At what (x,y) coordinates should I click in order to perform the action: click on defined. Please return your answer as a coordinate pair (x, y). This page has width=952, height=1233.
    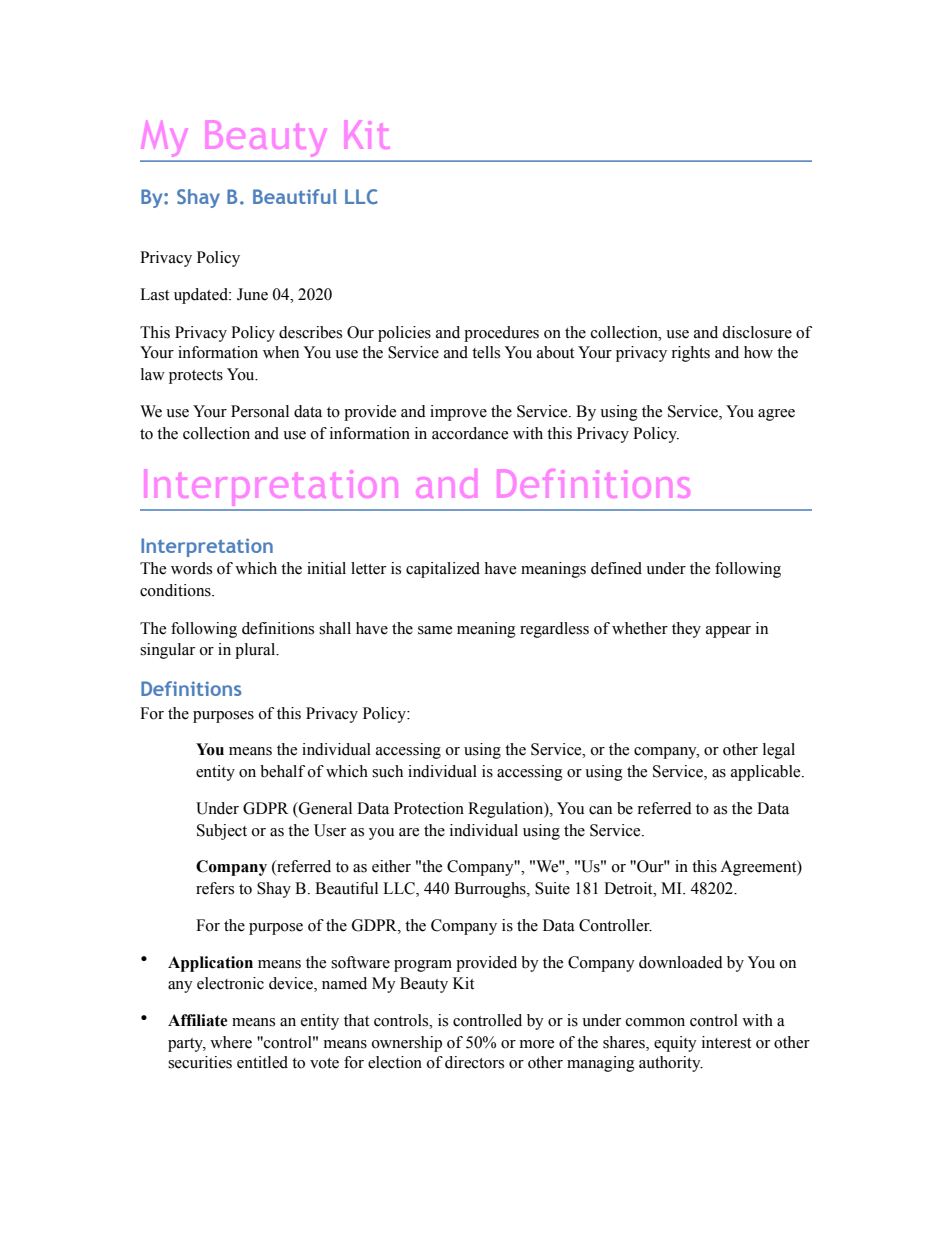
    Looking at the image, I should click on (616, 568).
